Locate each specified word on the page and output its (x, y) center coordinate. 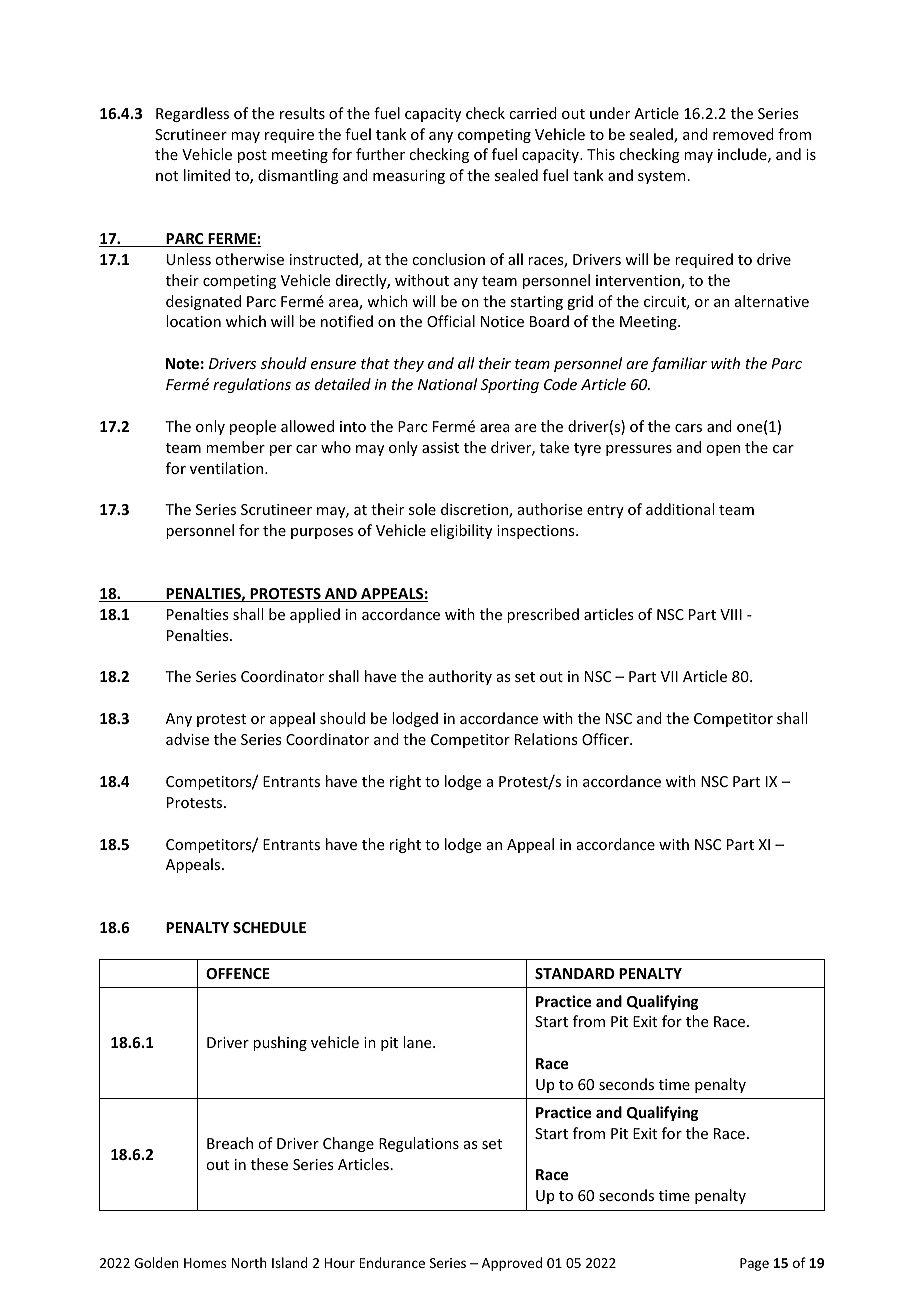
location (193, 321)
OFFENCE (238, 973)
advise (187, 739)
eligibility (461, 531)
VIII (731, 614)
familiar (679, 364)
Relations (546, 739)
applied (315, 615)
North (249, 1262)
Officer (606, 739)
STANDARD (574, 973)
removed (743, 134)
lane (418, 1042)
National (447, 384)
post (252, 156)
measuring (409, 177)
